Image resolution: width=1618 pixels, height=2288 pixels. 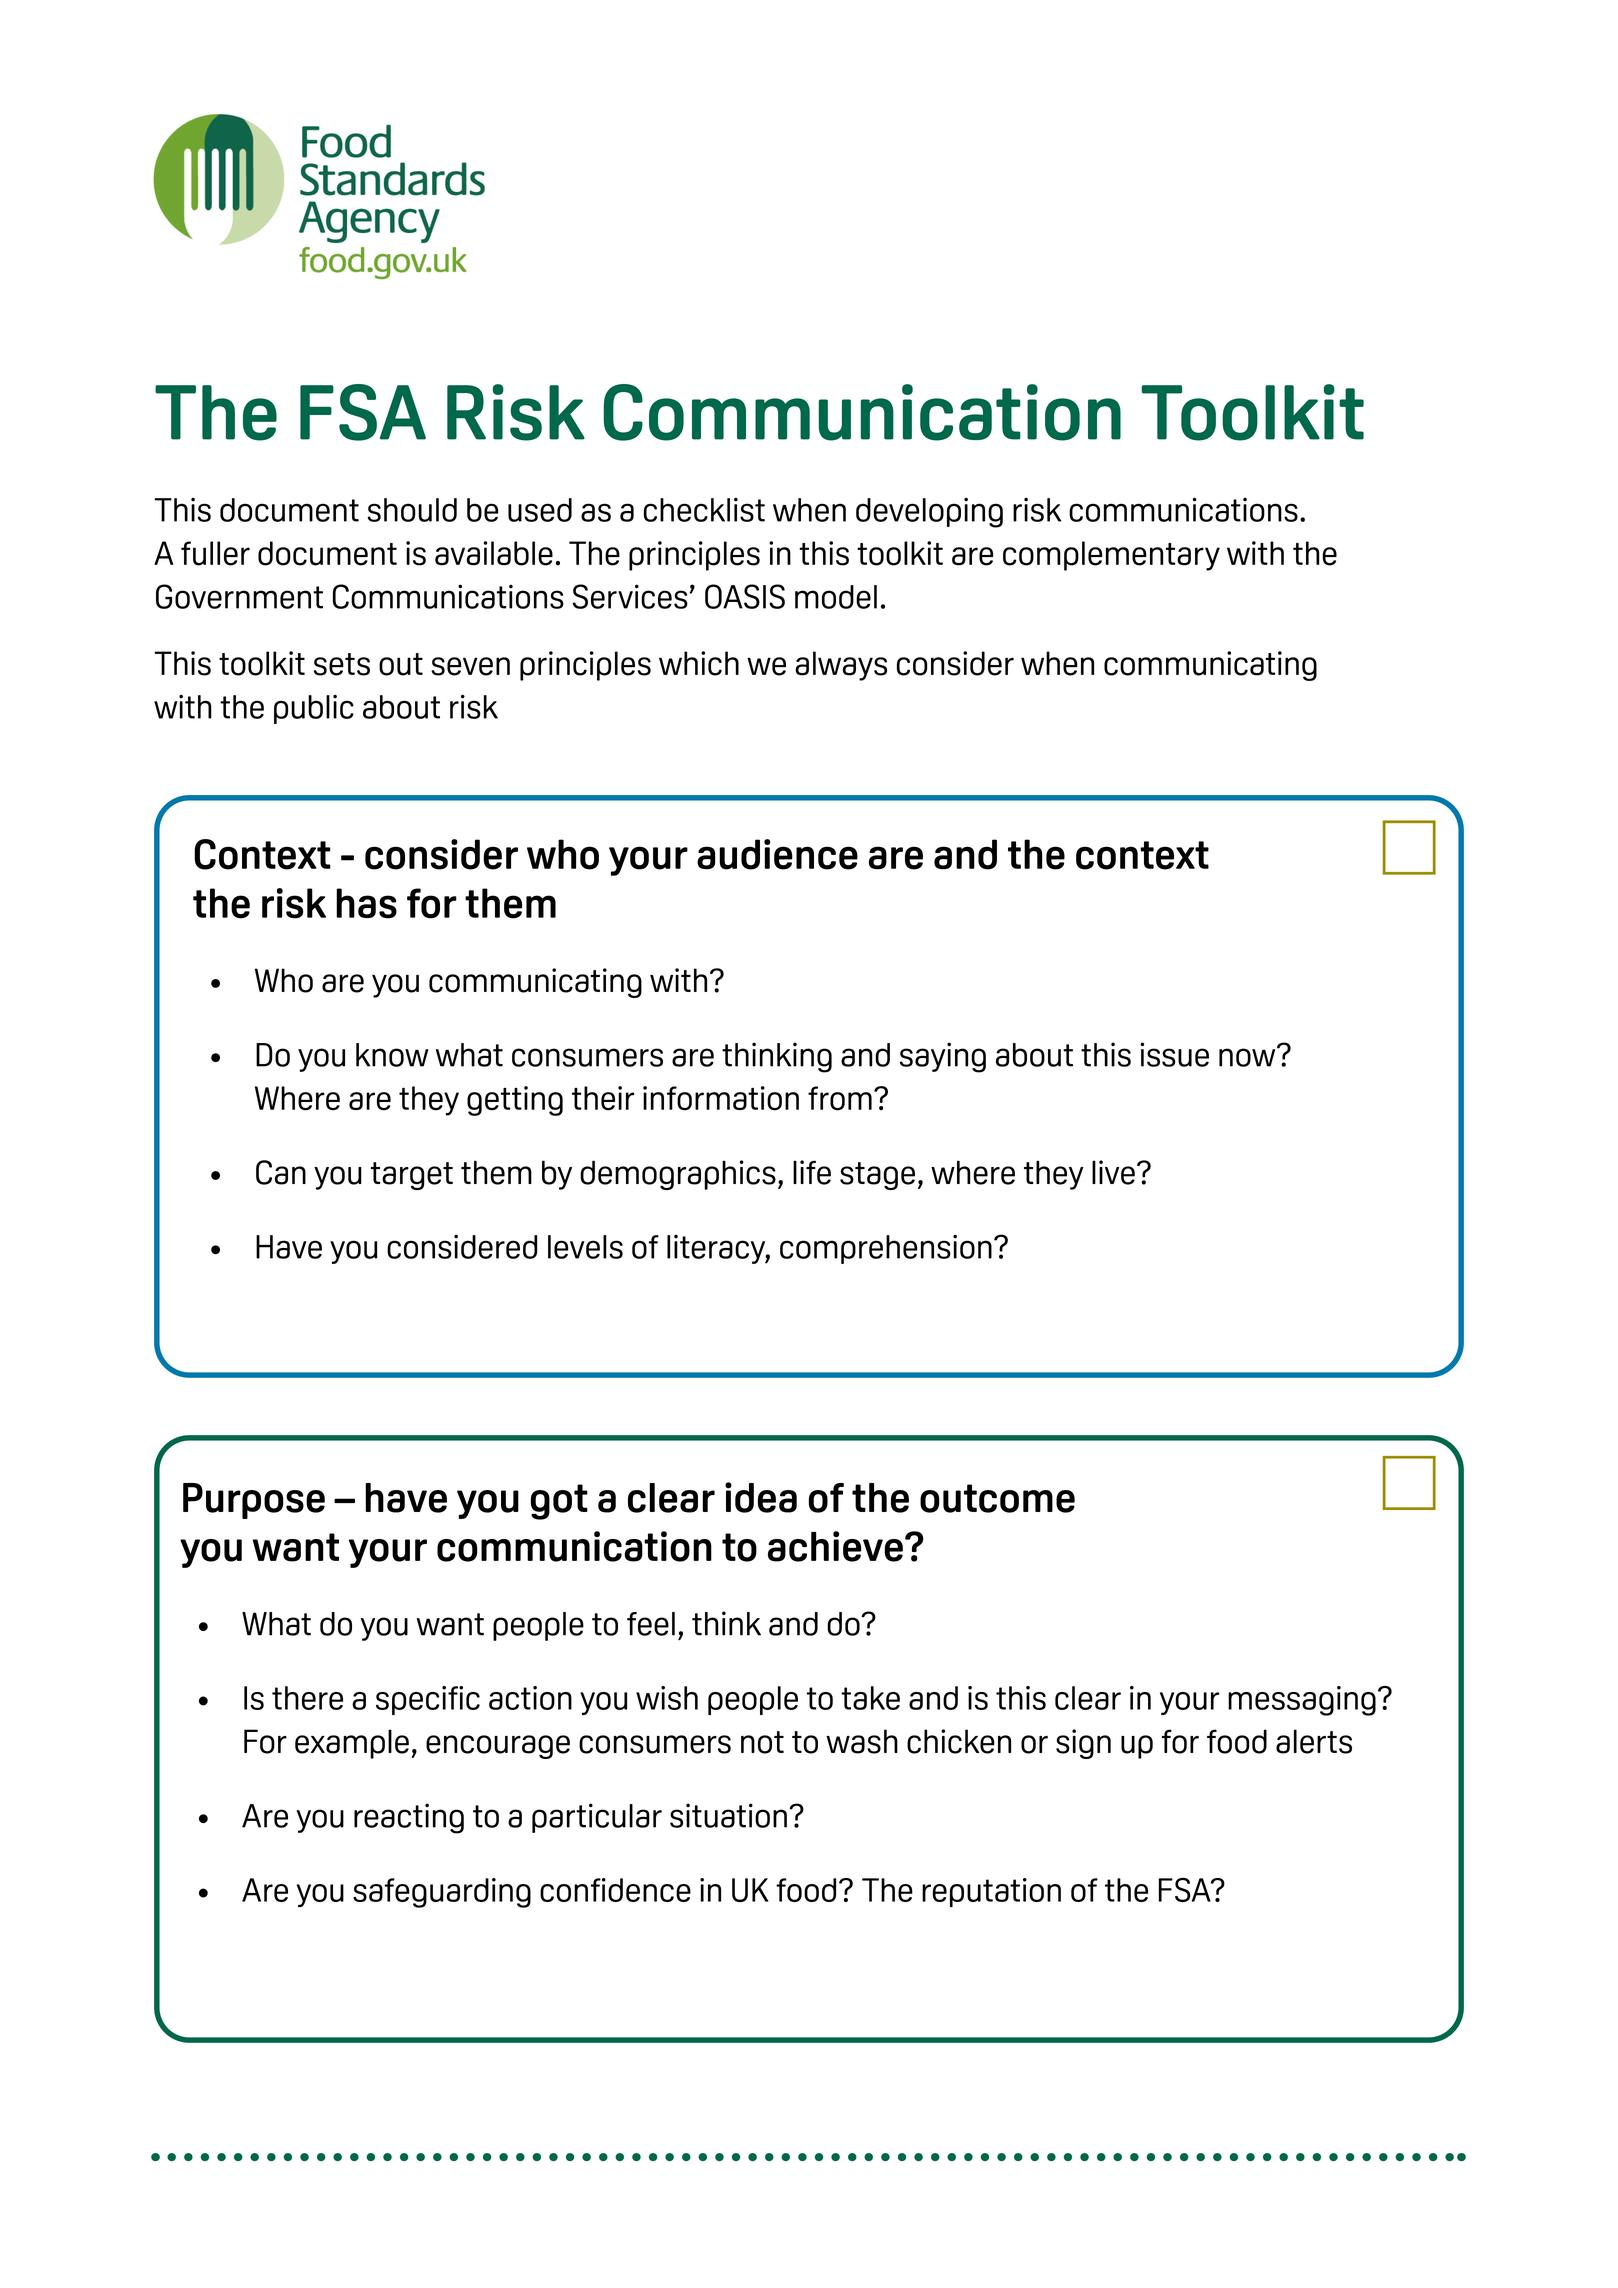 What do you see at coordinates (409, 1818) in the screenshot?
I see `reacting` at bounding box center [409, 1818].
